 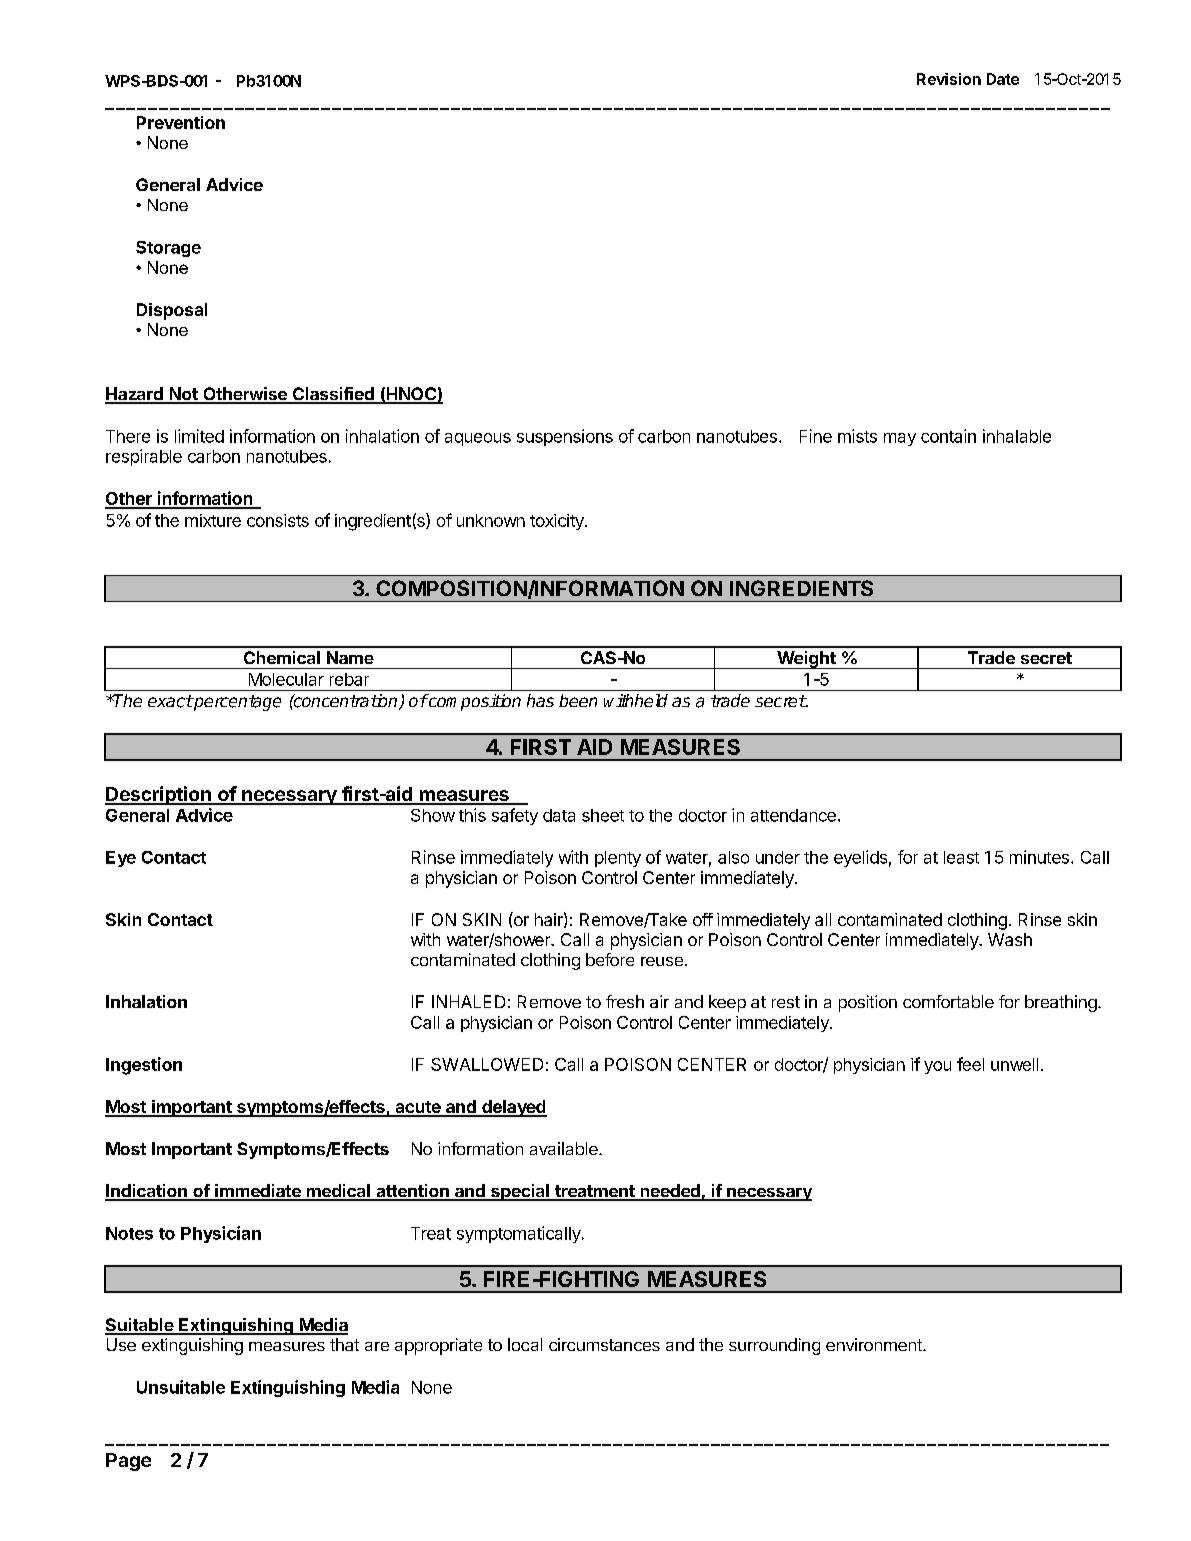 What do you see at coordinates (128, 1462) in the document?
I see `Page` at bounding box center [128, 1462].
